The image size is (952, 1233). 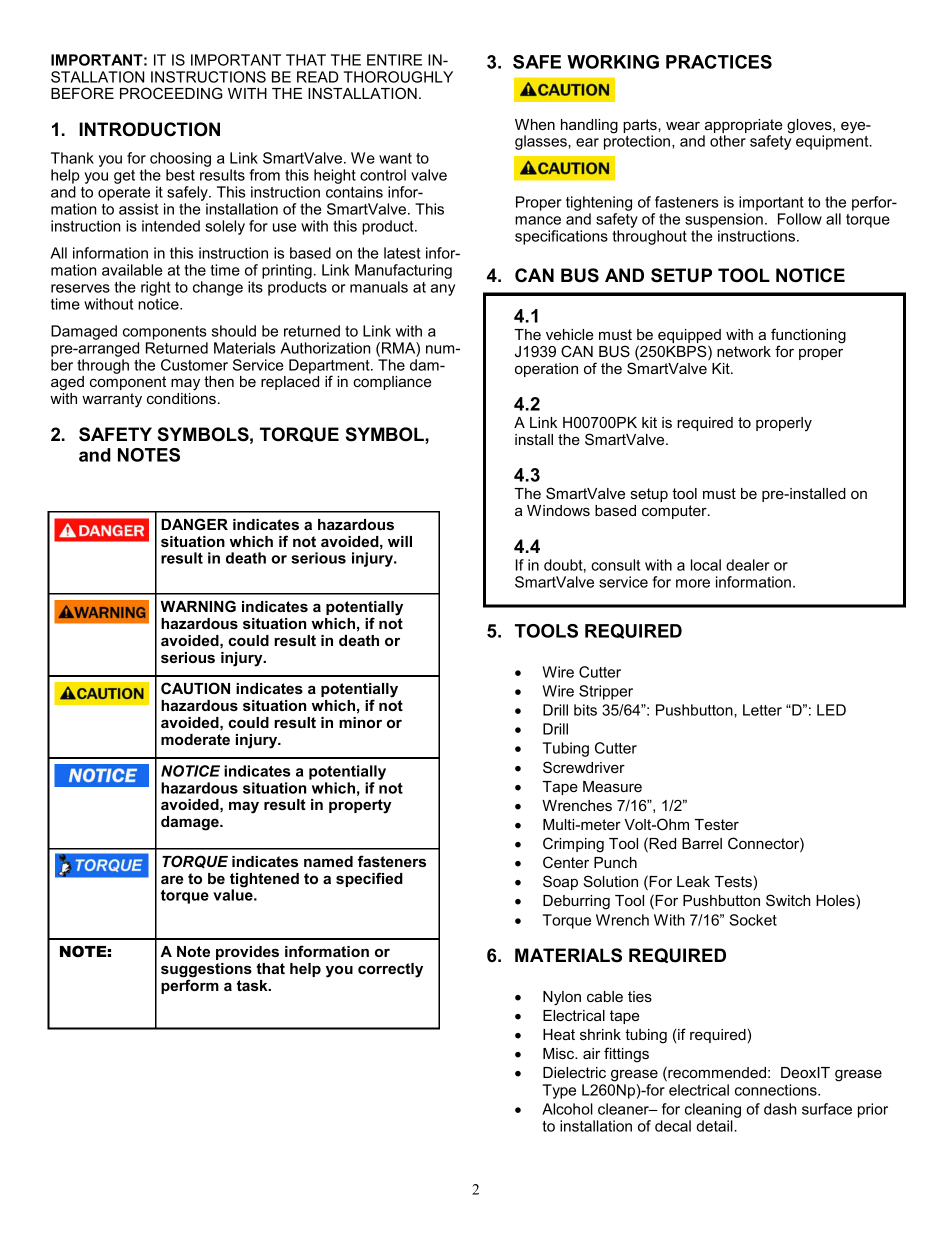 I want to click on Soap, so click(x=560, y=882).
